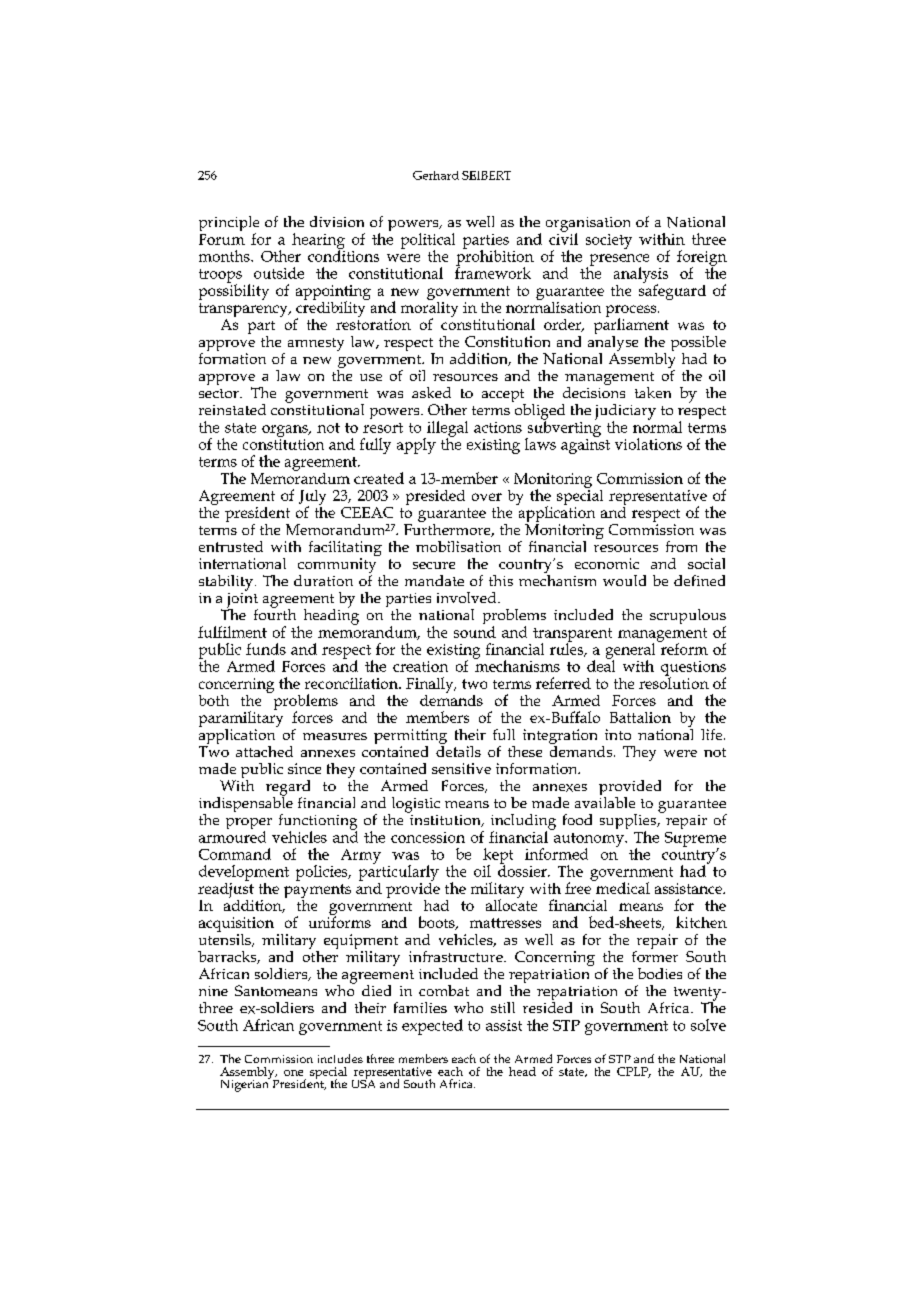 The image size is (924, 1308). Describe the element at coordinates (609, 241) in the image. I see `society` at that location.
